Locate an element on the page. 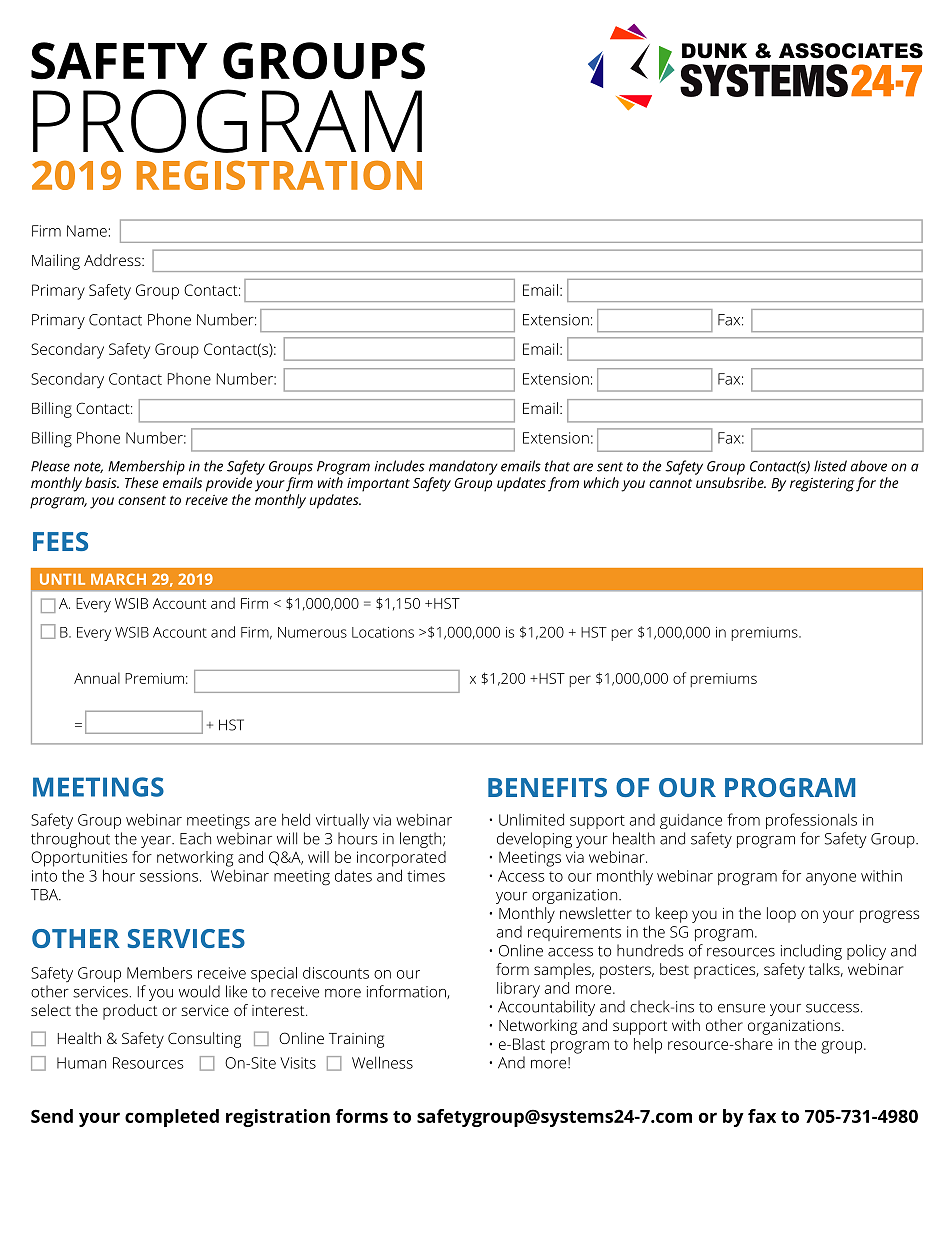 Image resolution: width=952 pixels, height=1233 pixels. listed is located at coordinates (830, 466).
